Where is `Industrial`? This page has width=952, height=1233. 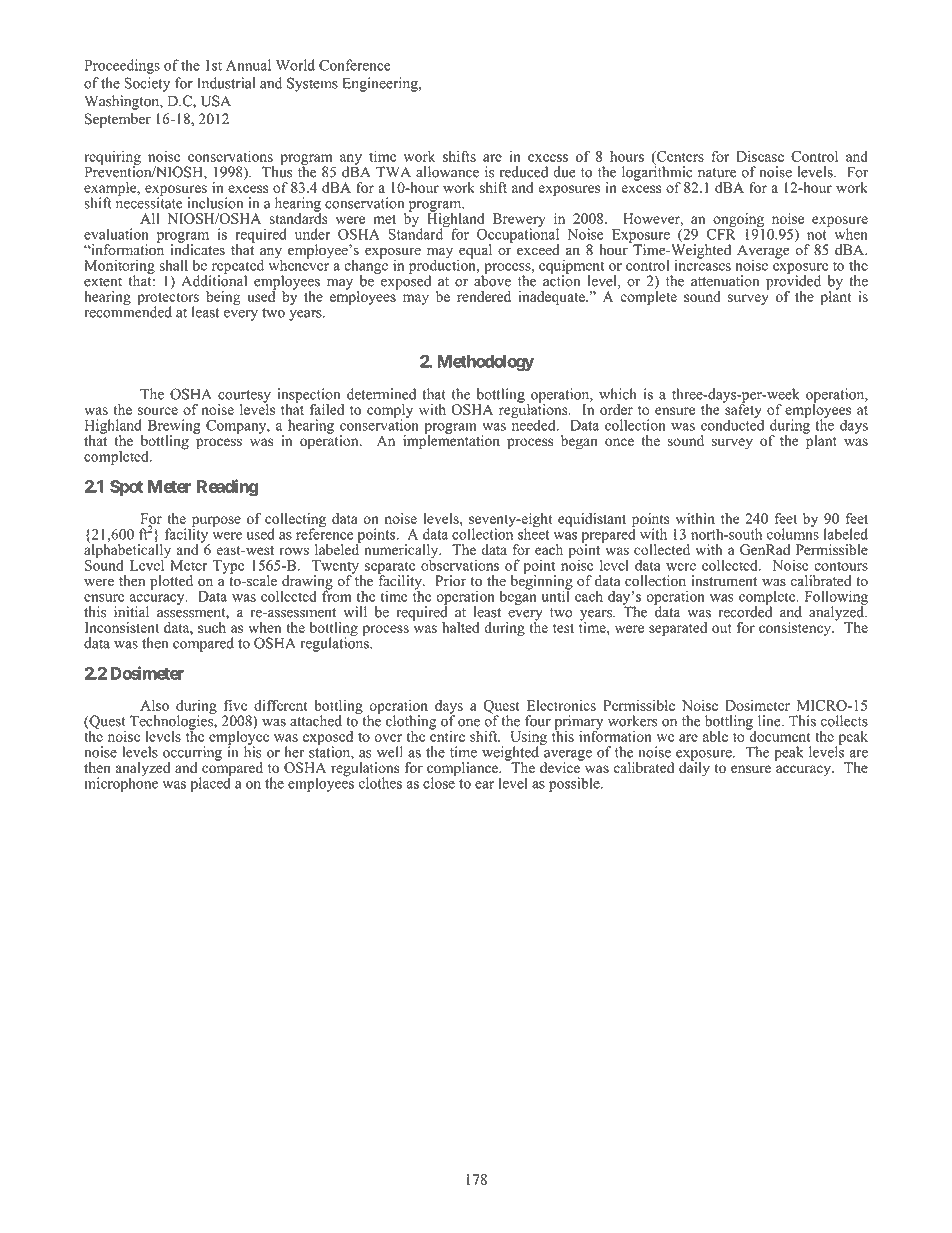 Industrial is located at coordinates (226, 83).
